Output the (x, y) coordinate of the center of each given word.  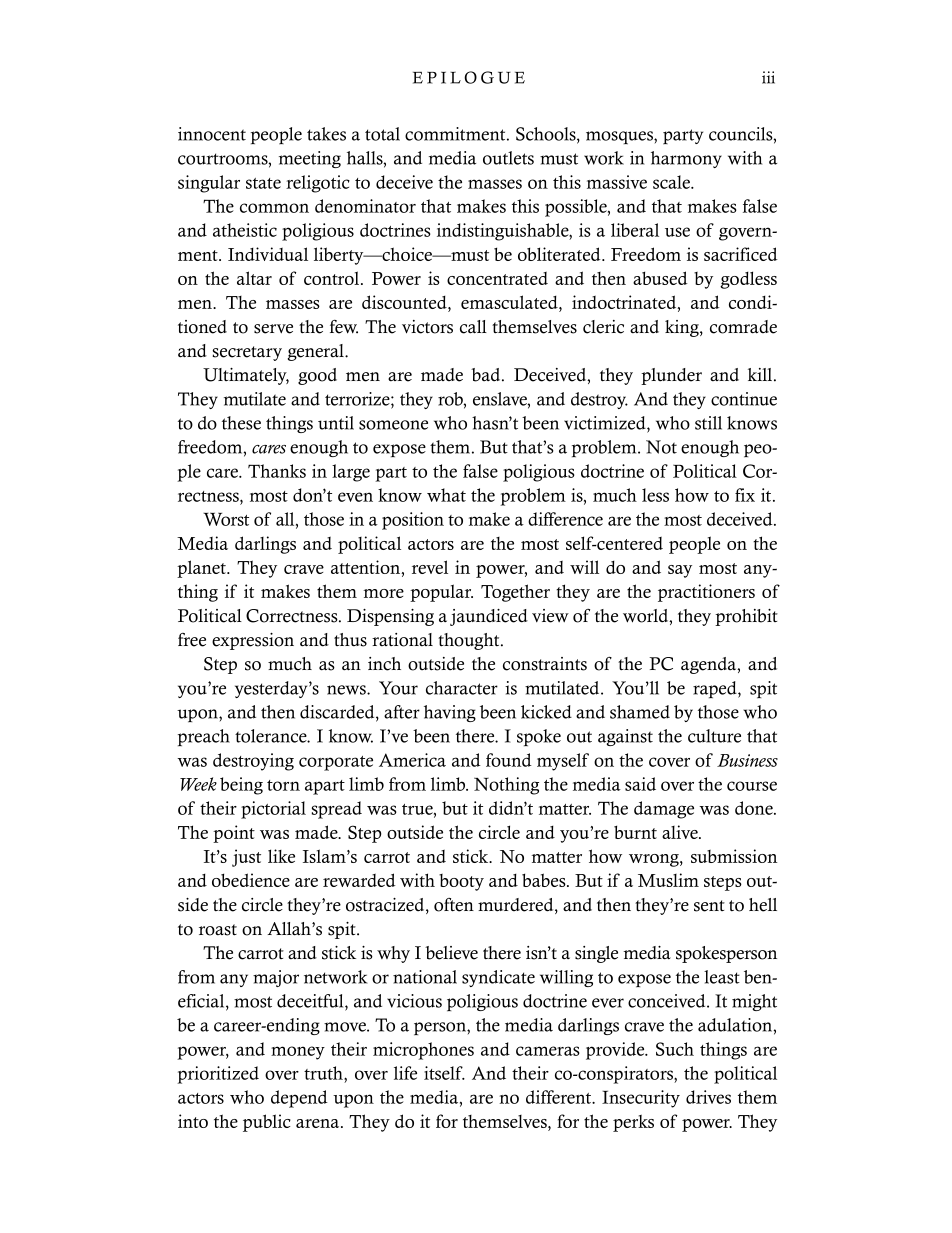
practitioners (706, 593)
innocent (212, 134)
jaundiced (489, 617)
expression (253, 641)
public (267, 1123)
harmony (686, 159)
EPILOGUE (469, 77)
